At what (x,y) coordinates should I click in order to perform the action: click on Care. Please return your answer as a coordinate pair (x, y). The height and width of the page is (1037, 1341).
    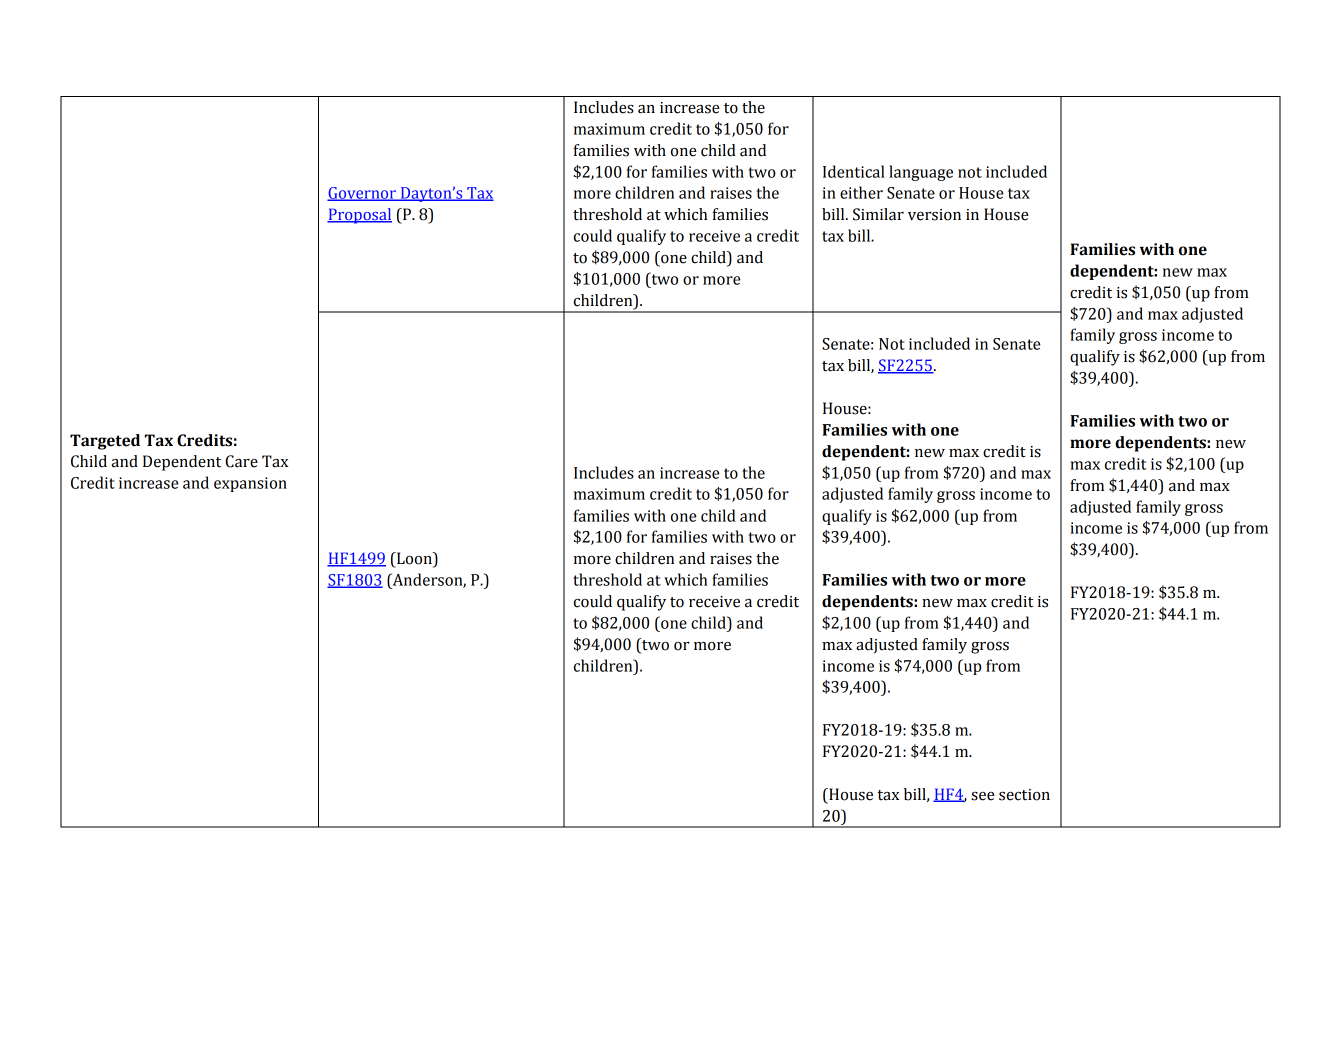
    Looking at the image, I should click on (241, 461).
